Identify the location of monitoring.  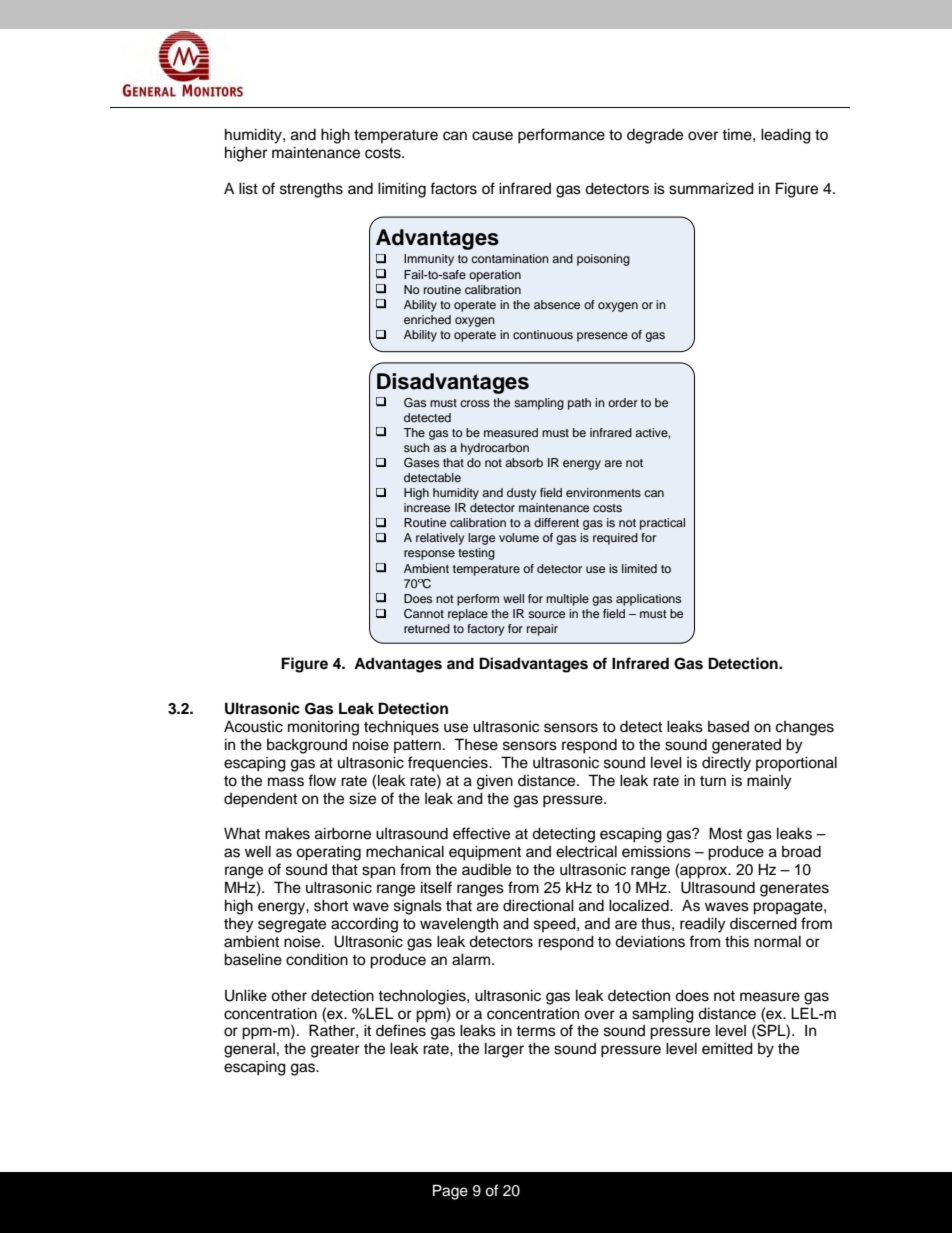
(323, 728).
